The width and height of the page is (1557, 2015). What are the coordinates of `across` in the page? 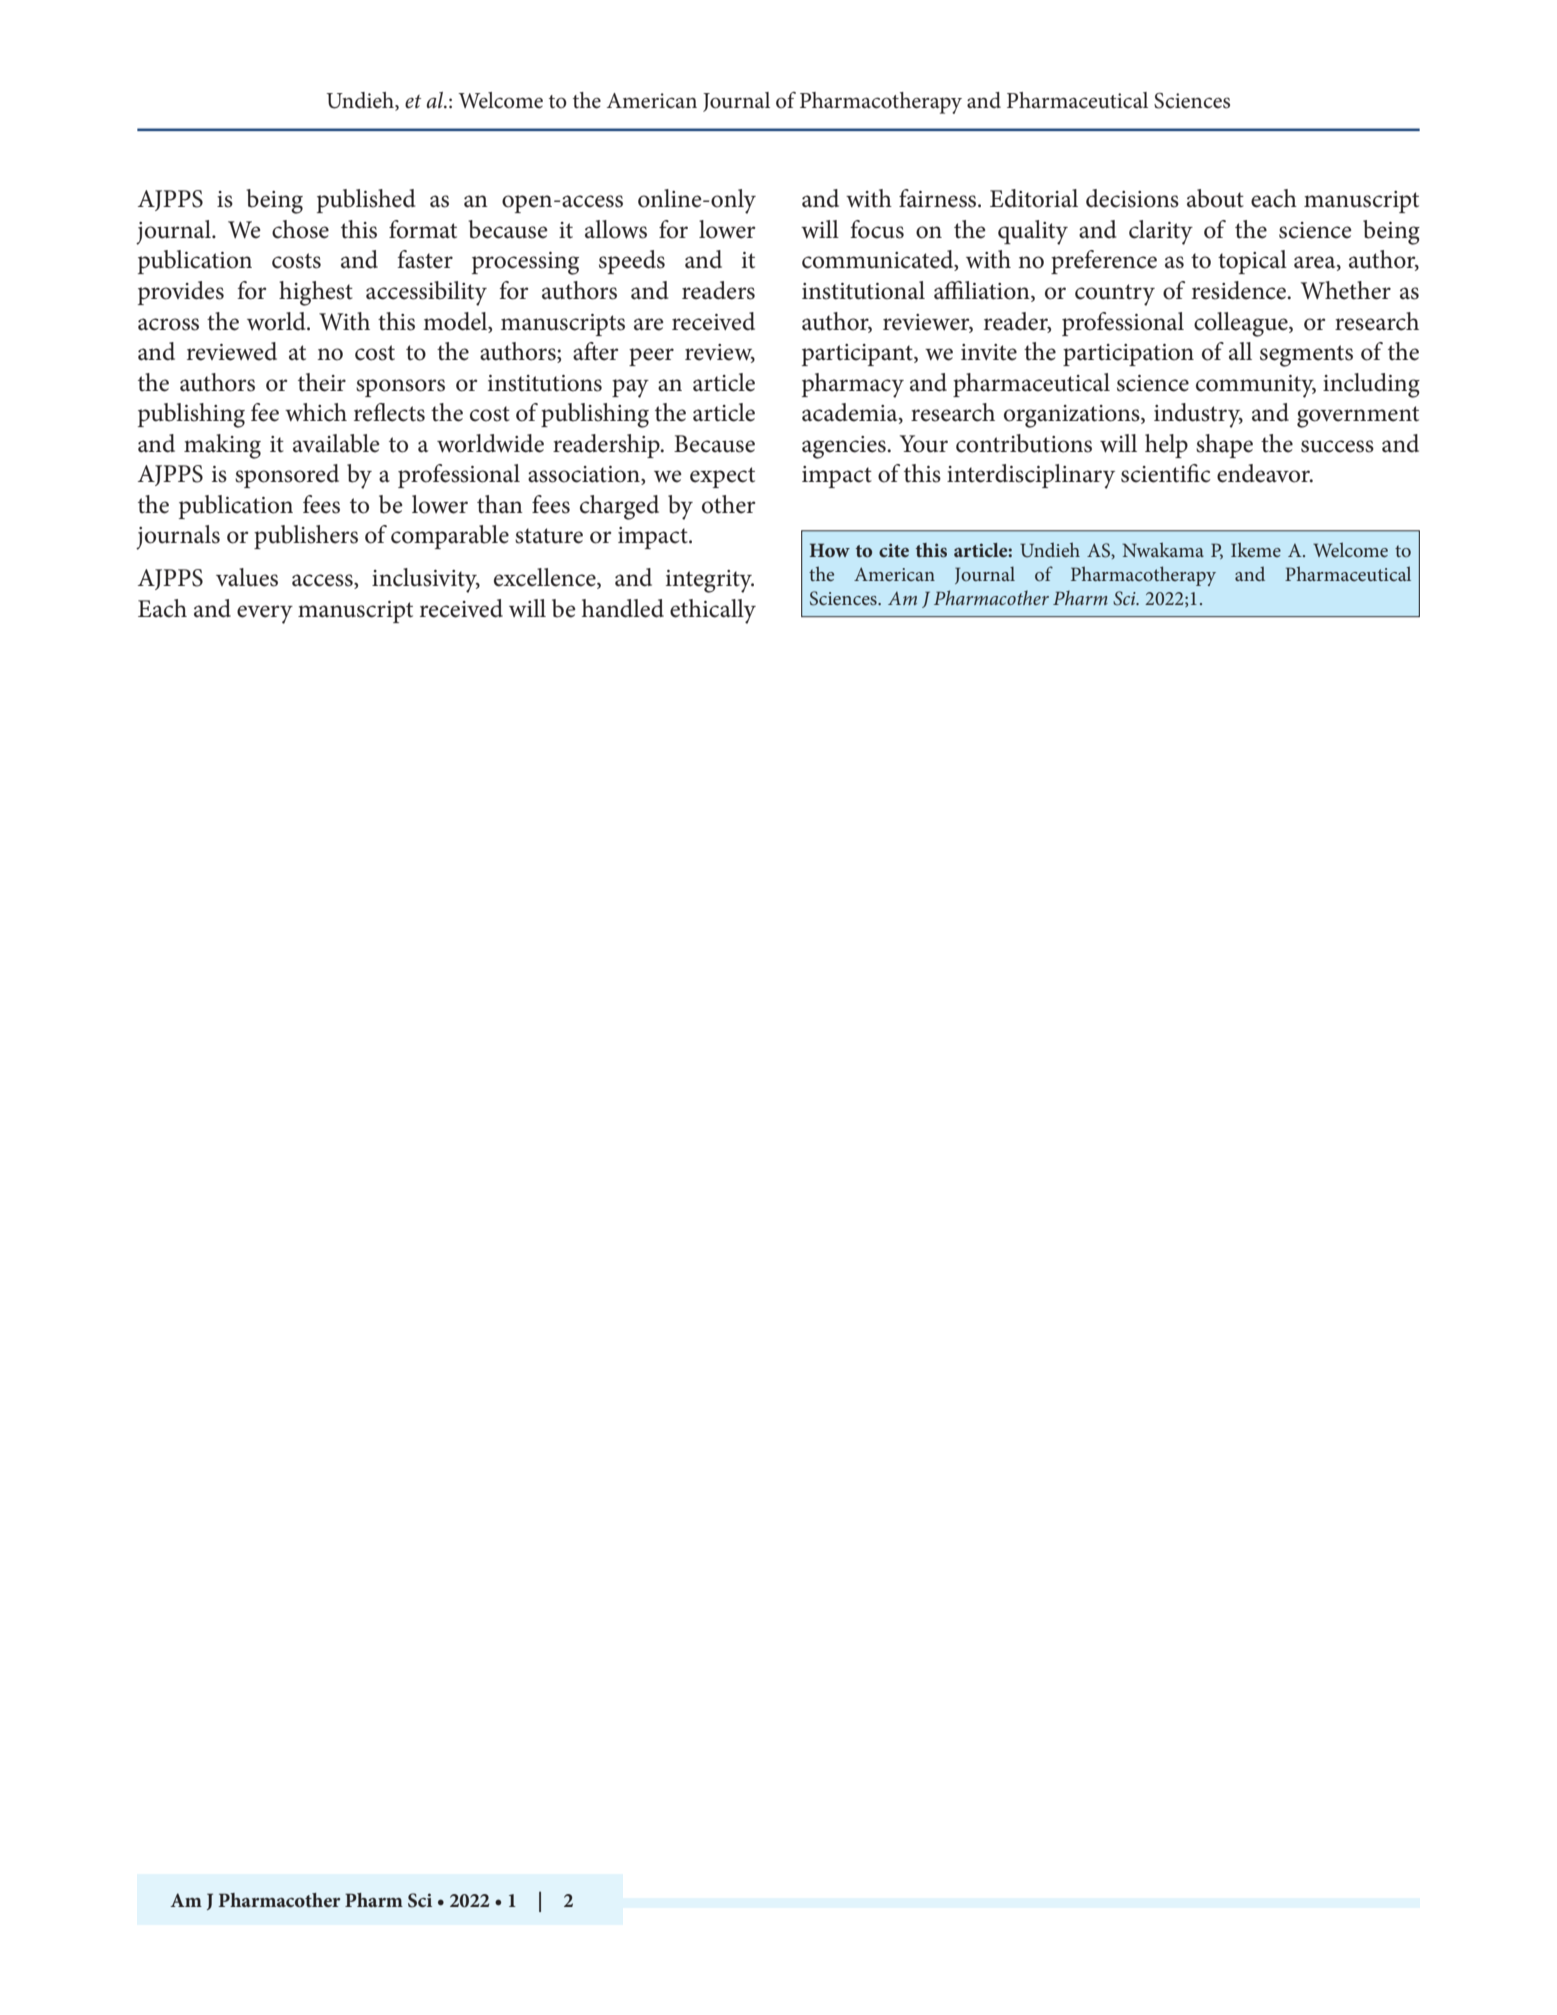 It's located at (168, 324).
